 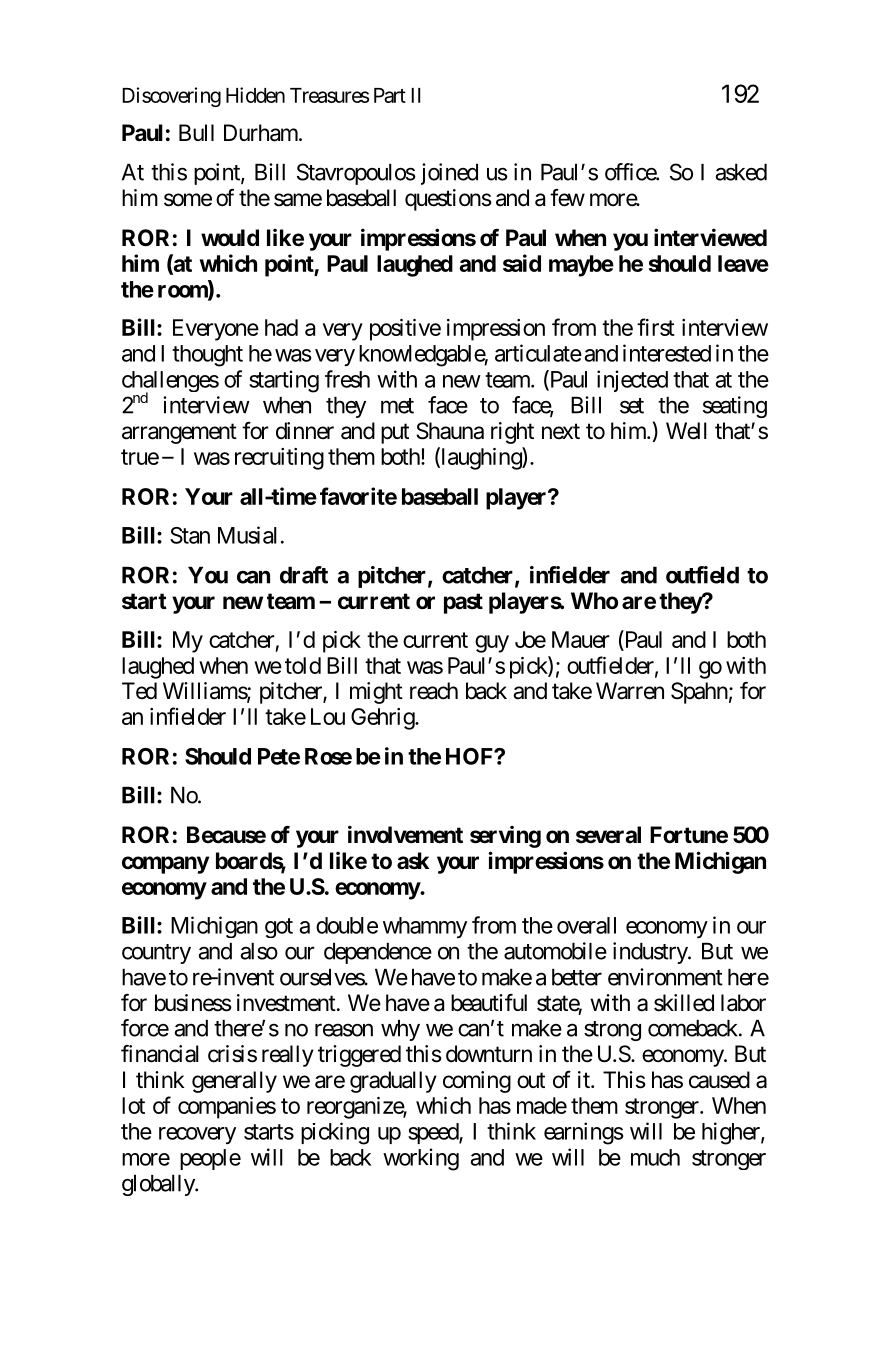 I want to click on working, so click(x=421, y=1159).
